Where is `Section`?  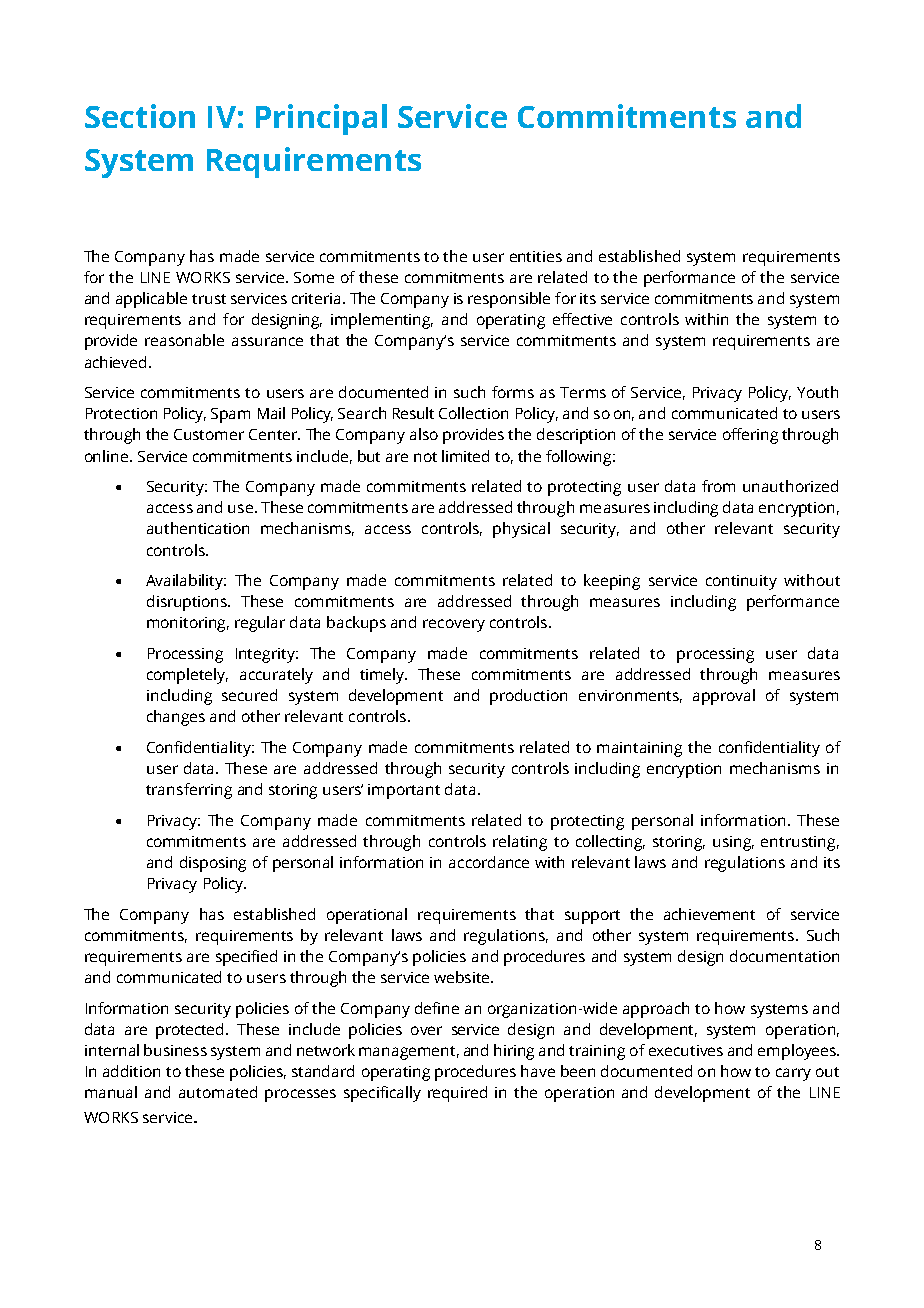 Section is located at coordinates (140, 116).
